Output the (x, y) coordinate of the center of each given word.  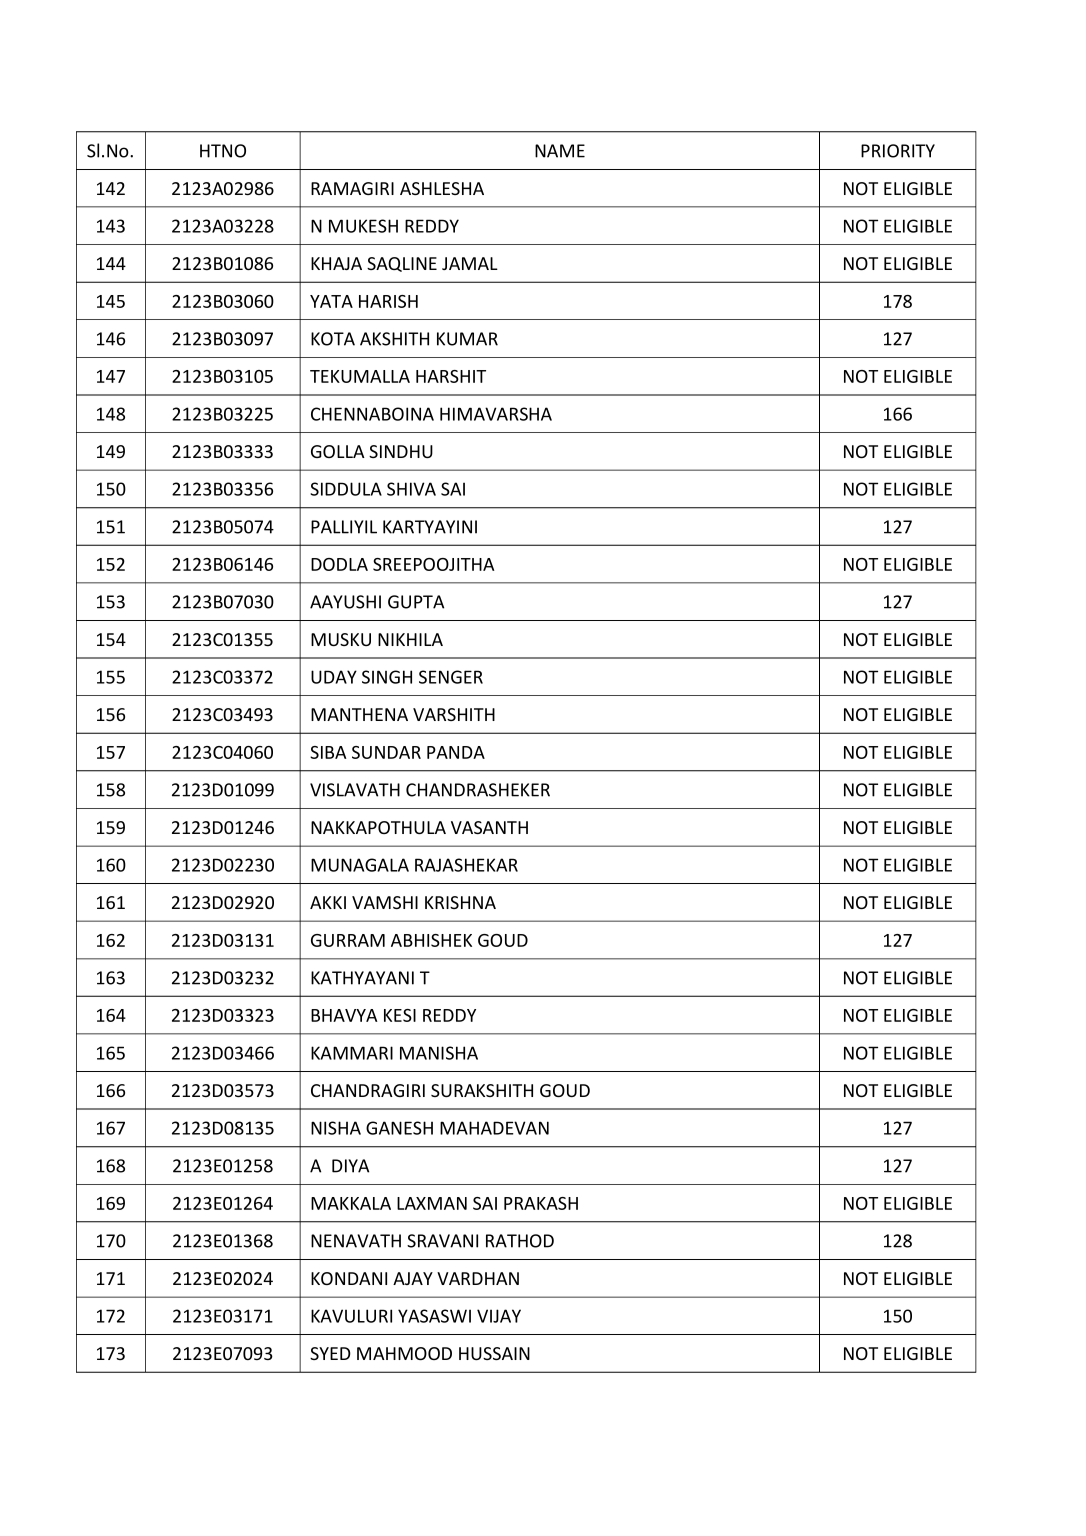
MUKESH (363, 226)
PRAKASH (541, 1203)
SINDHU (401, 451)
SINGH (387, 677)
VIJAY (499, 1316)
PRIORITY (898, 151)
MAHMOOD (404, 1353)
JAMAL (470, 263)
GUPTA (416, 602)
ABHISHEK (431, 940)
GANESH (399, 1128)
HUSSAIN (494, 1353)
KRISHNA (460, 902)
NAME (560, 151)
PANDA (456, 752)
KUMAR (467, 339)
